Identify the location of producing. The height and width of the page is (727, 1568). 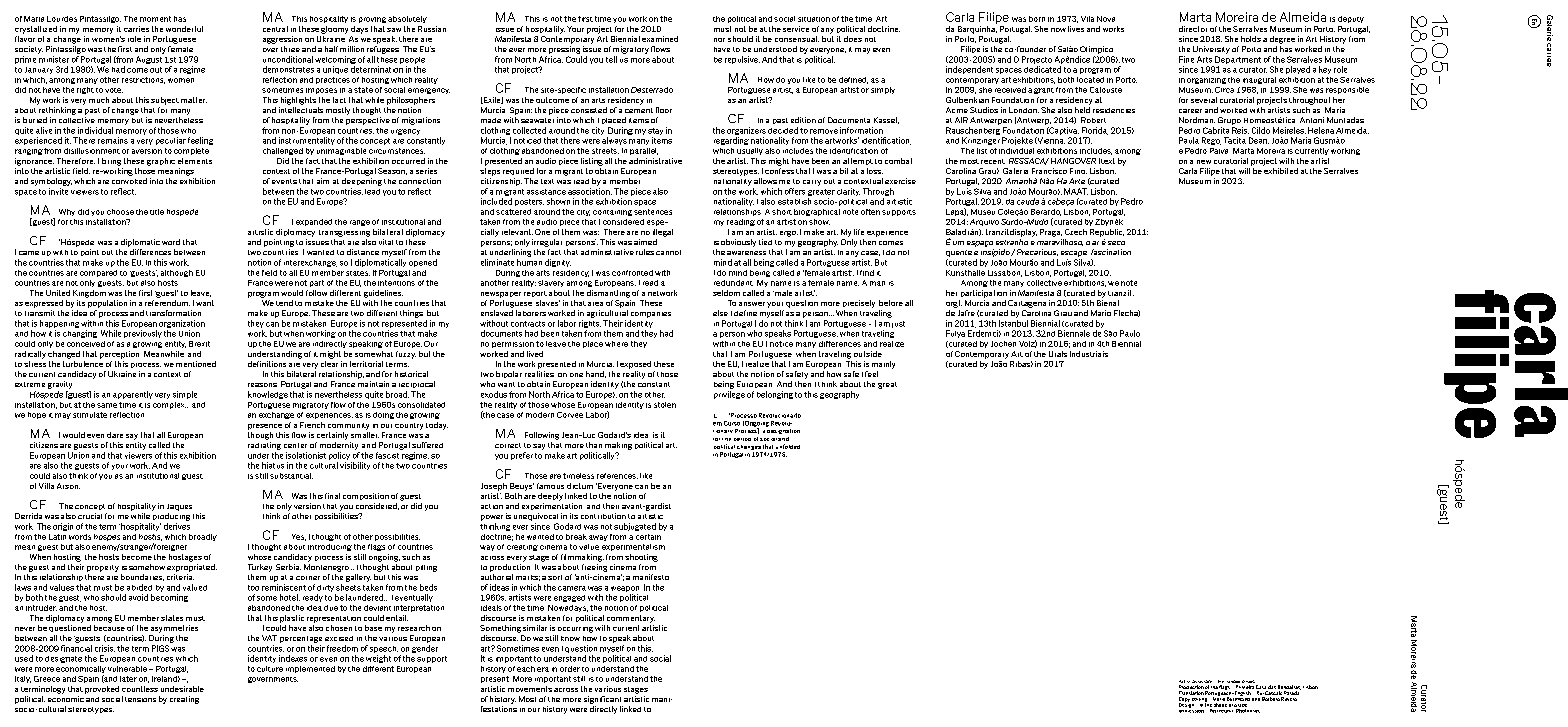
(171, 517).
